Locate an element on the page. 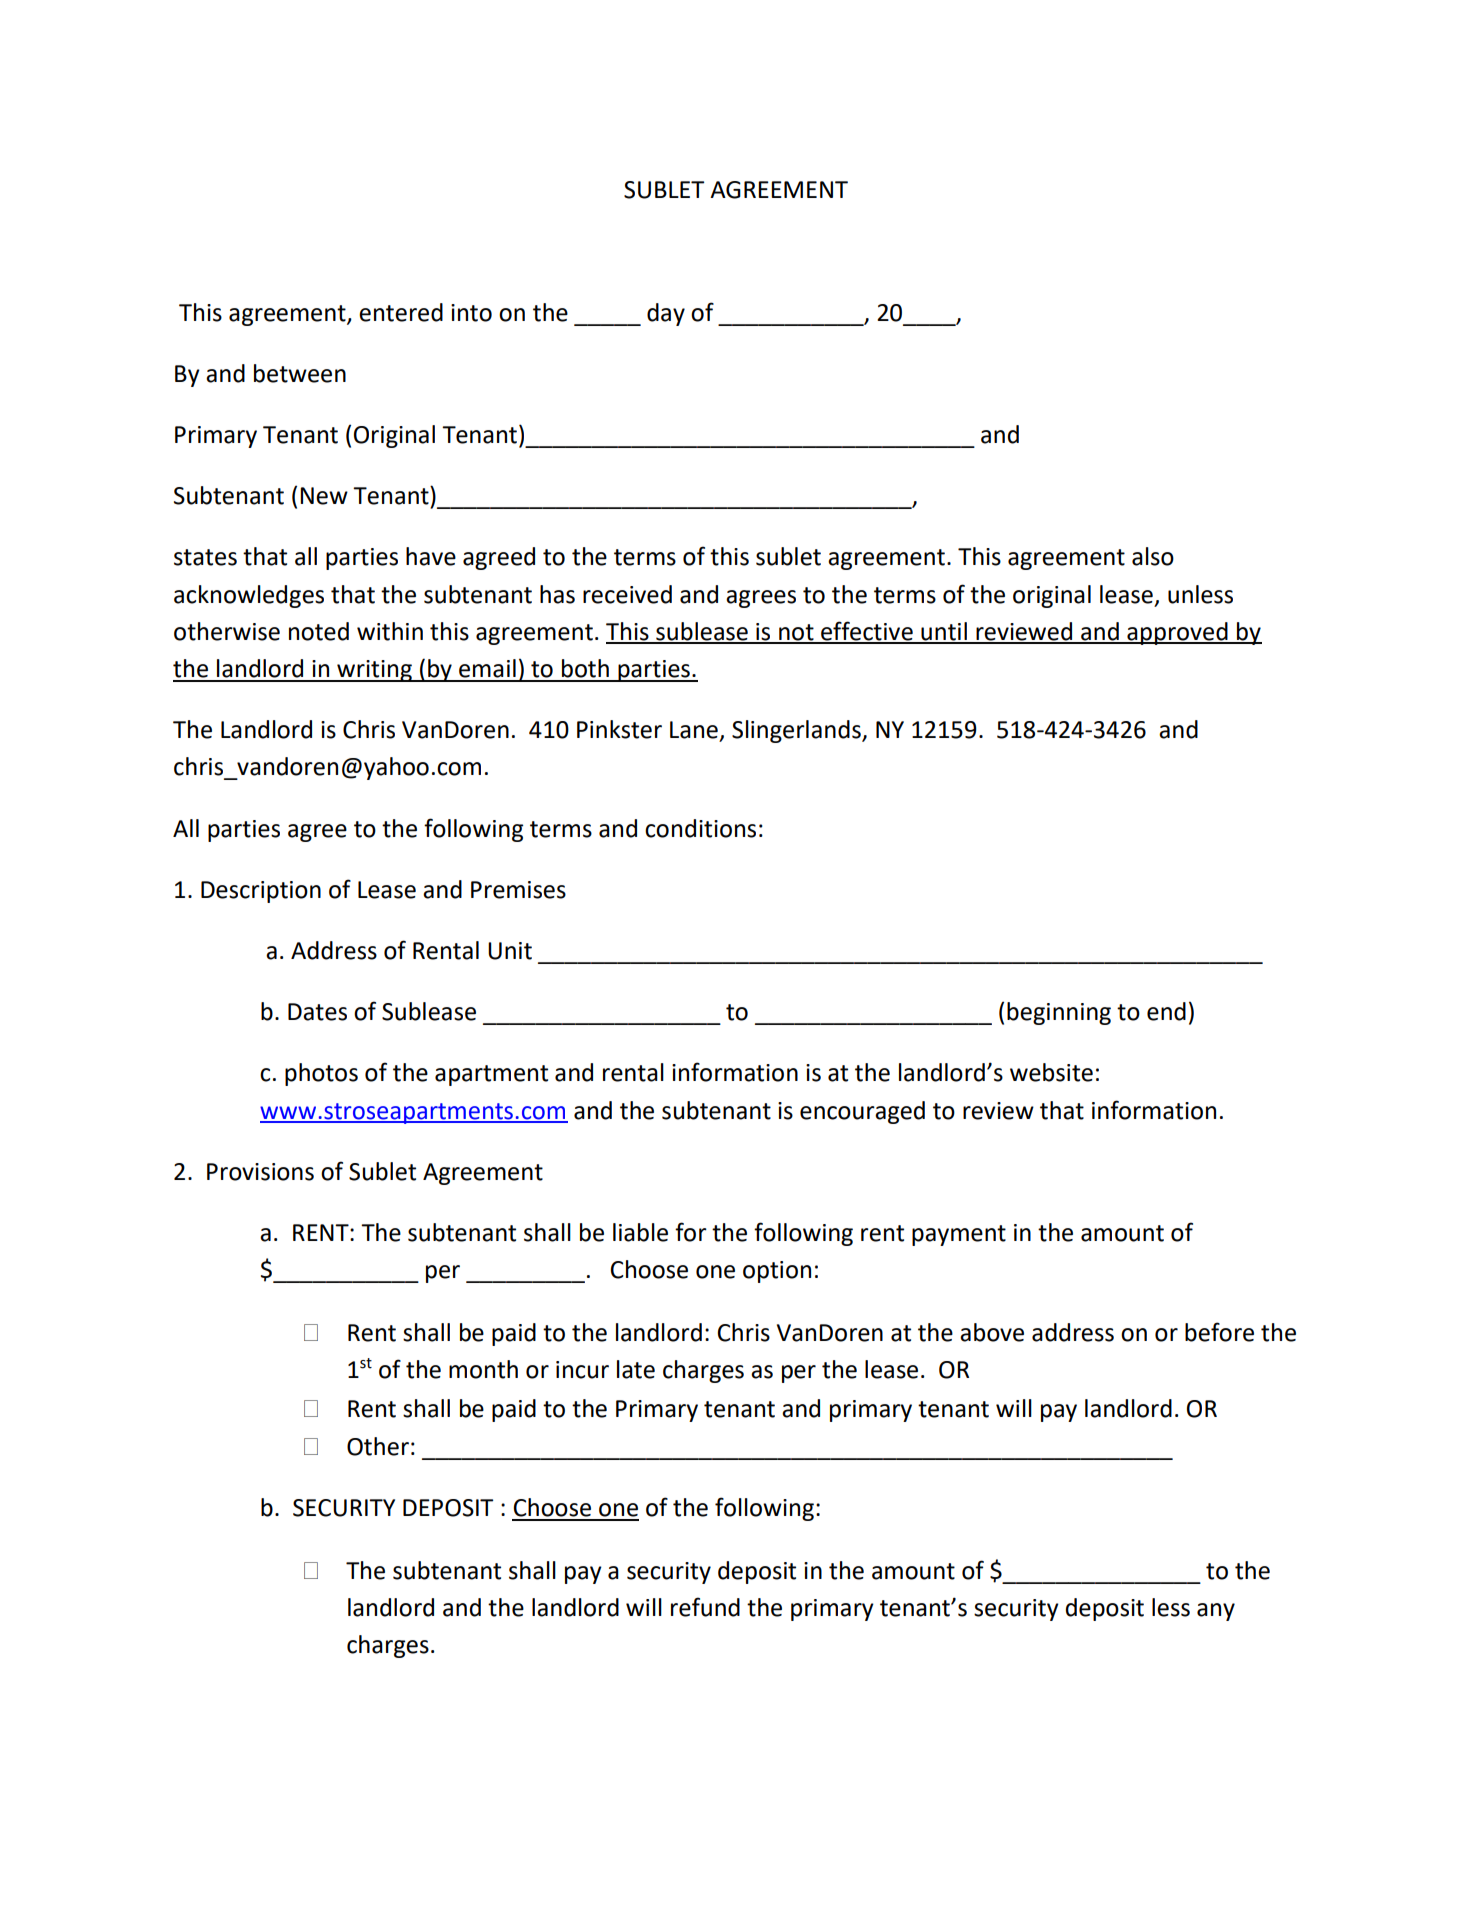  Dates is located at coordinates (317, 1012).
